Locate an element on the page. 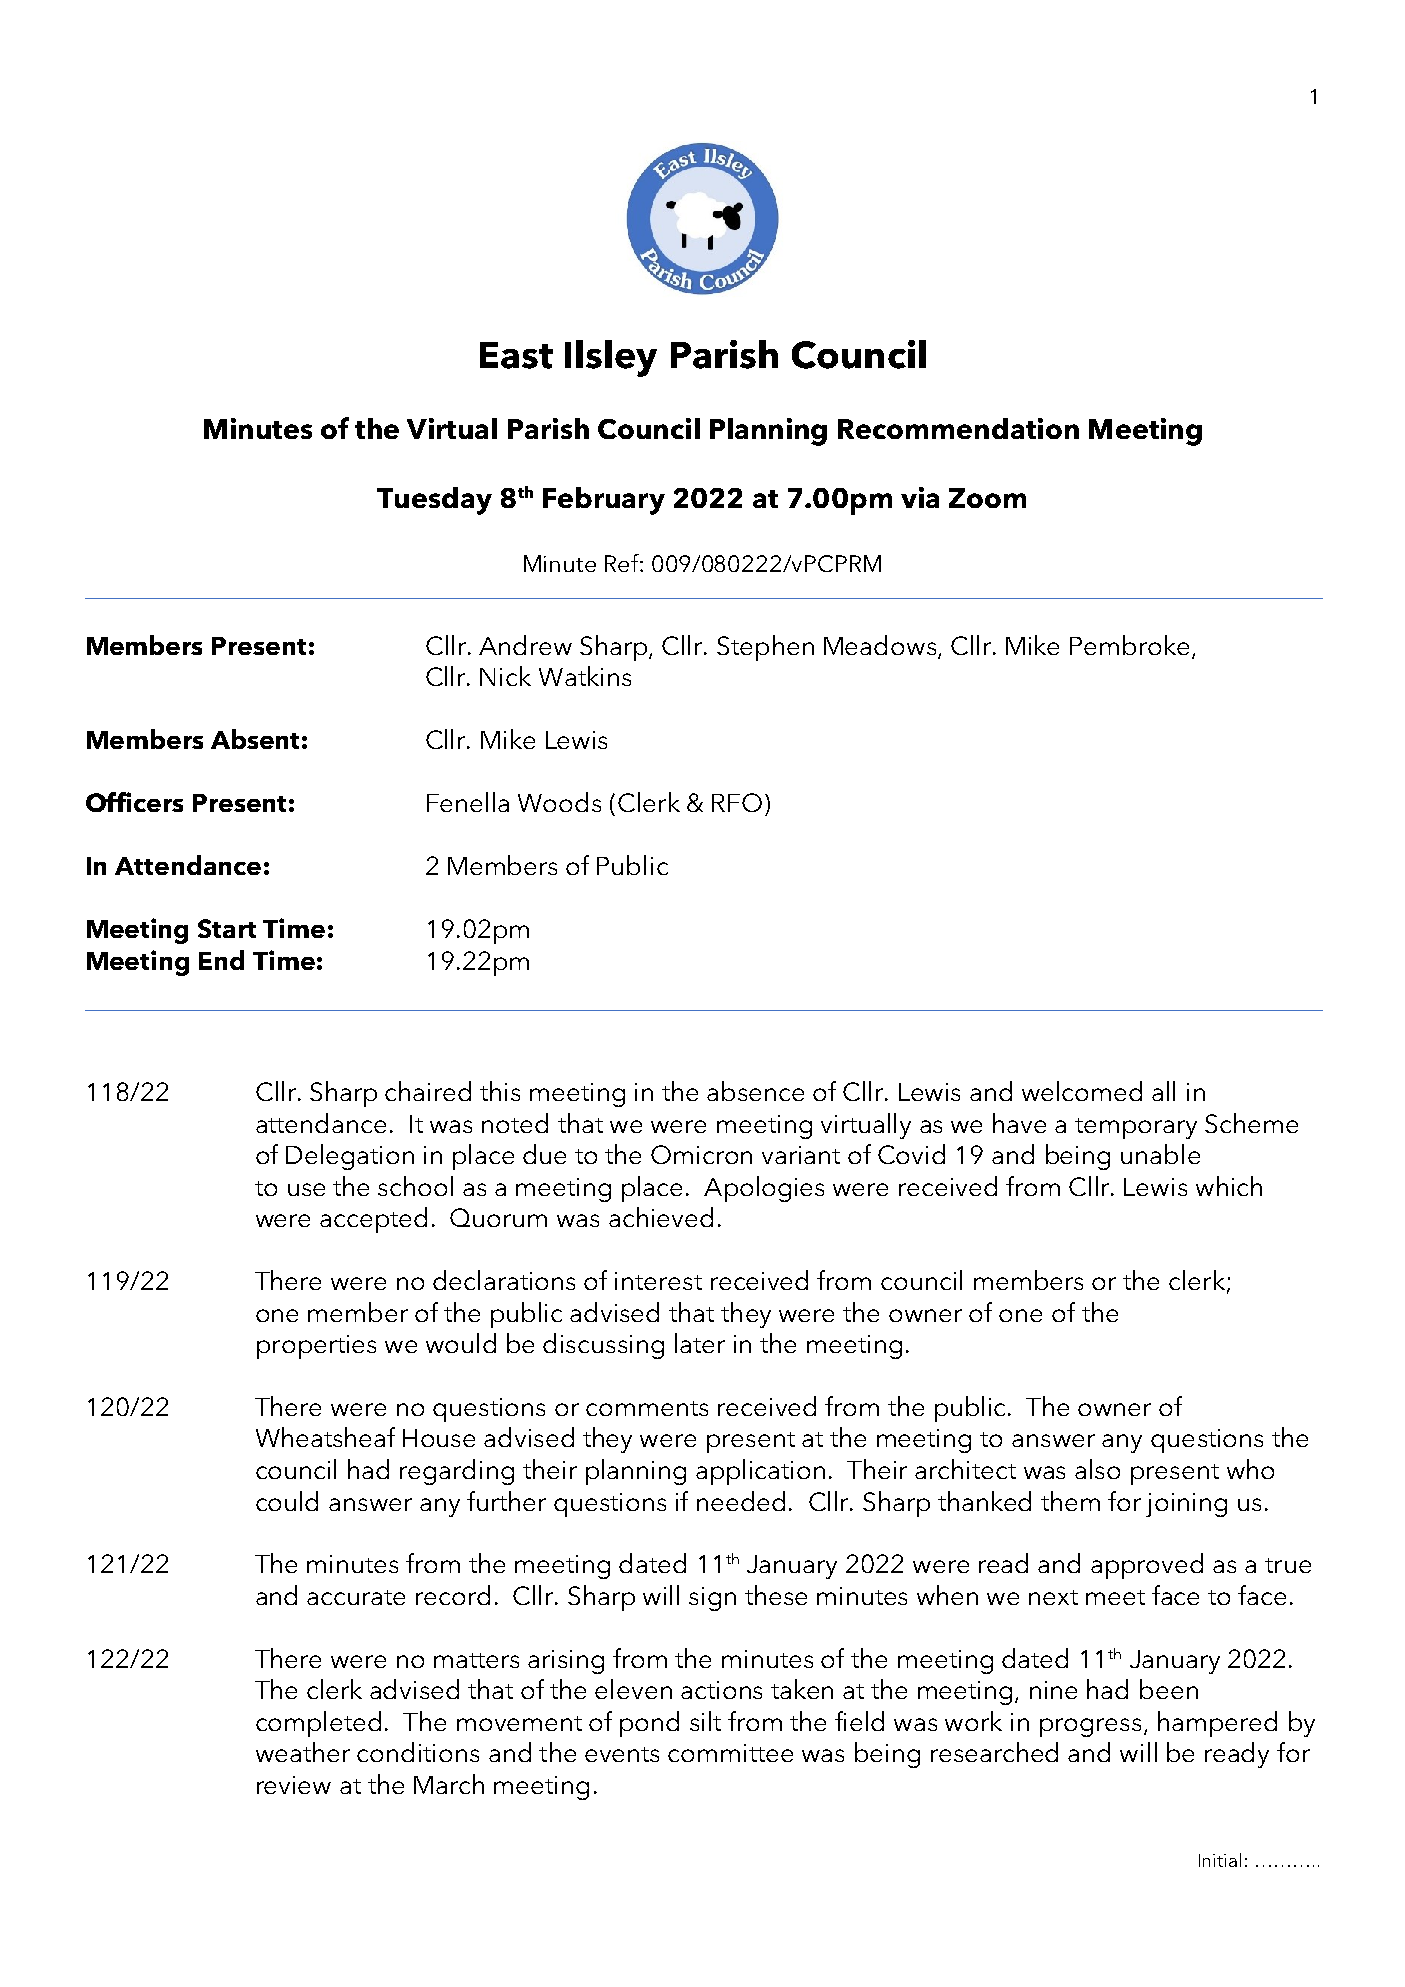 Image resolution: width=1405 pixels, height=1987 pixels. Ilsley is located at coordinates (611, 358).
